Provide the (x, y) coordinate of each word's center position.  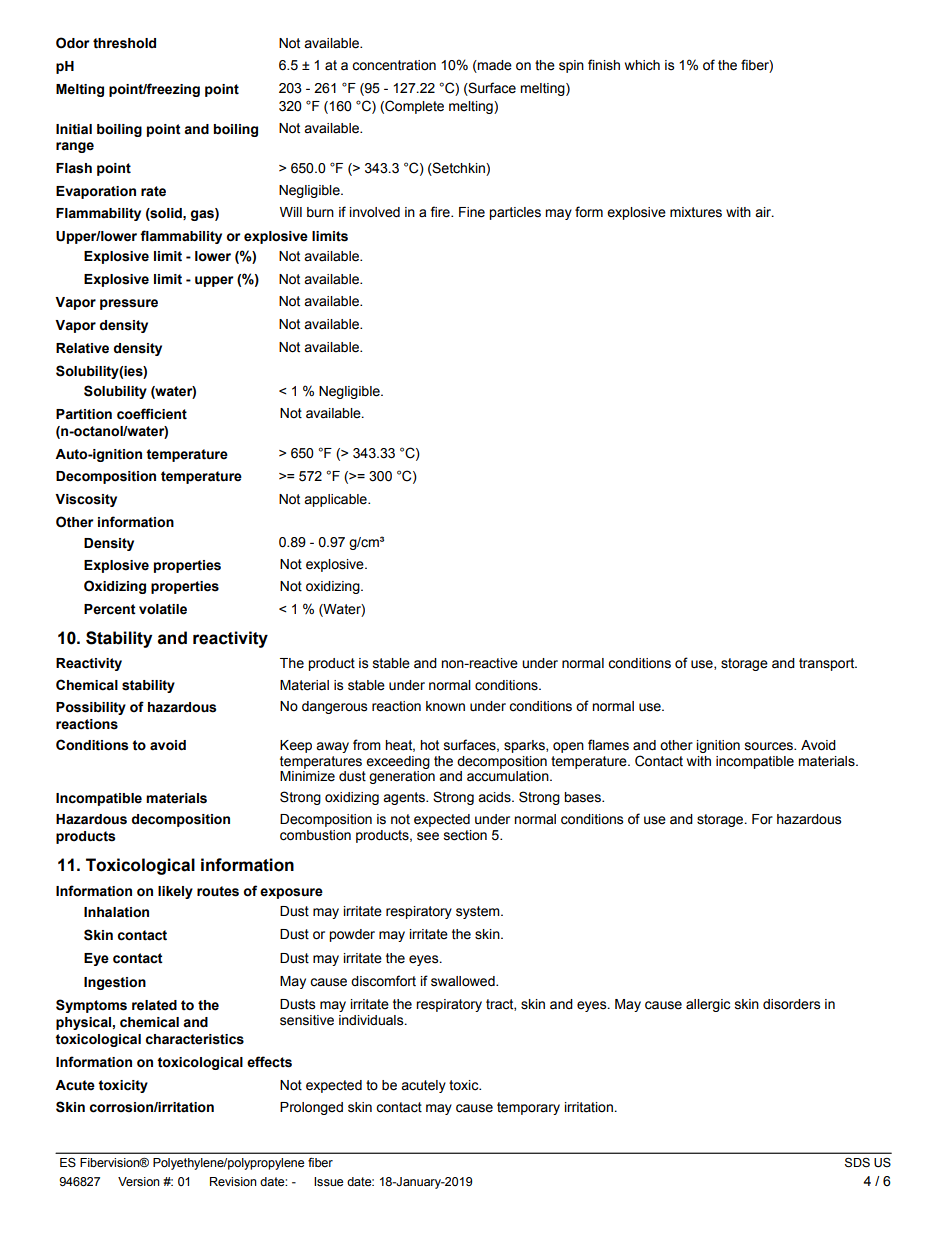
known (445, 706)
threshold (124, 43)
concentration (394, 65)
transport (828, 664)
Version (139, 1182)
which (642, 65)
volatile (163, 609)
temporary (528, 1108)
